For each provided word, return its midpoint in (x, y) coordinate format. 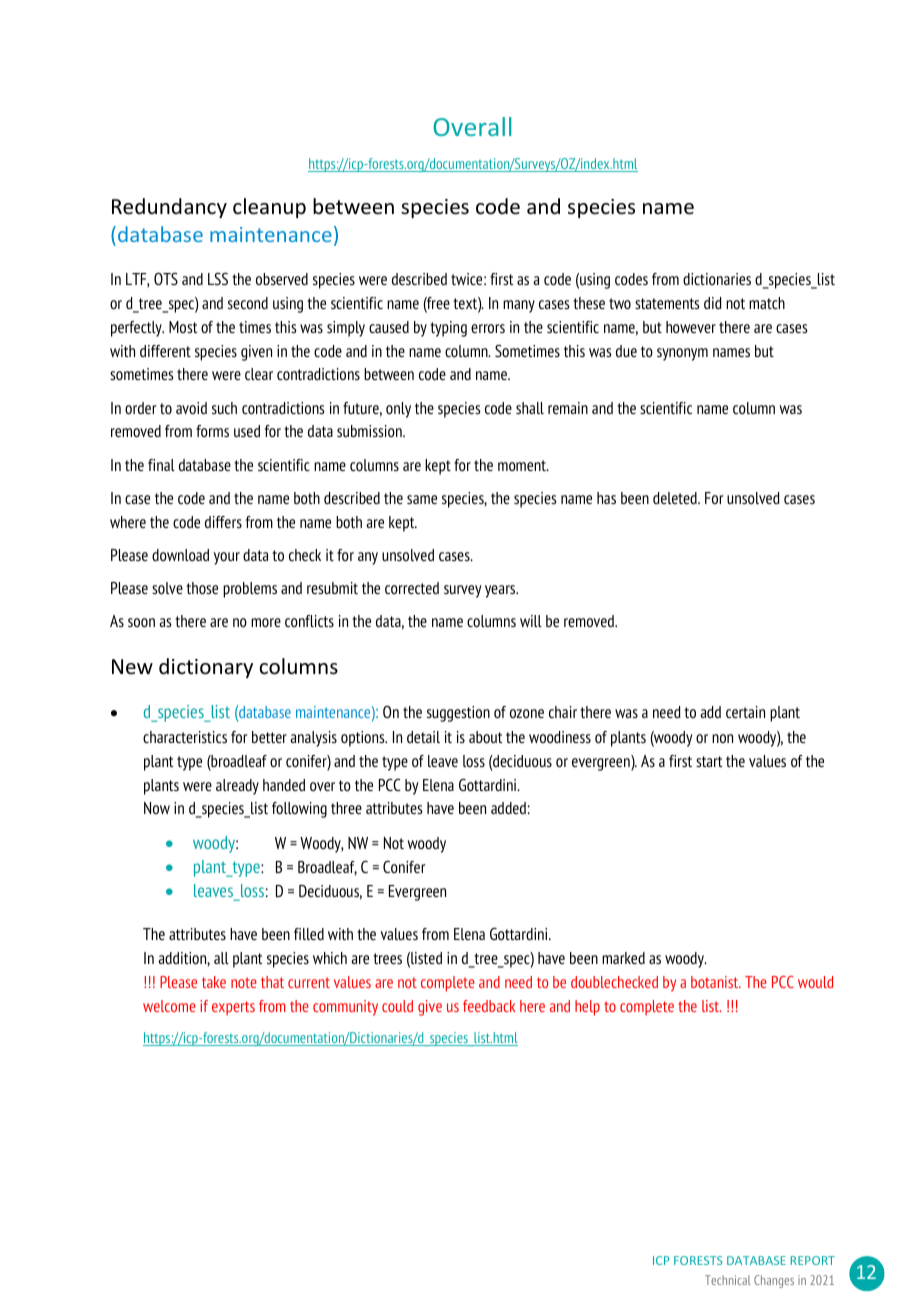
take (214, 982)
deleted (676, 498)
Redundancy (169, 208)
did (713, 303)
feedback (489, 1006)
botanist (716, 982)
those (202, 588)
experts (233, 1008)
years (501, 591)
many (519, 306)
